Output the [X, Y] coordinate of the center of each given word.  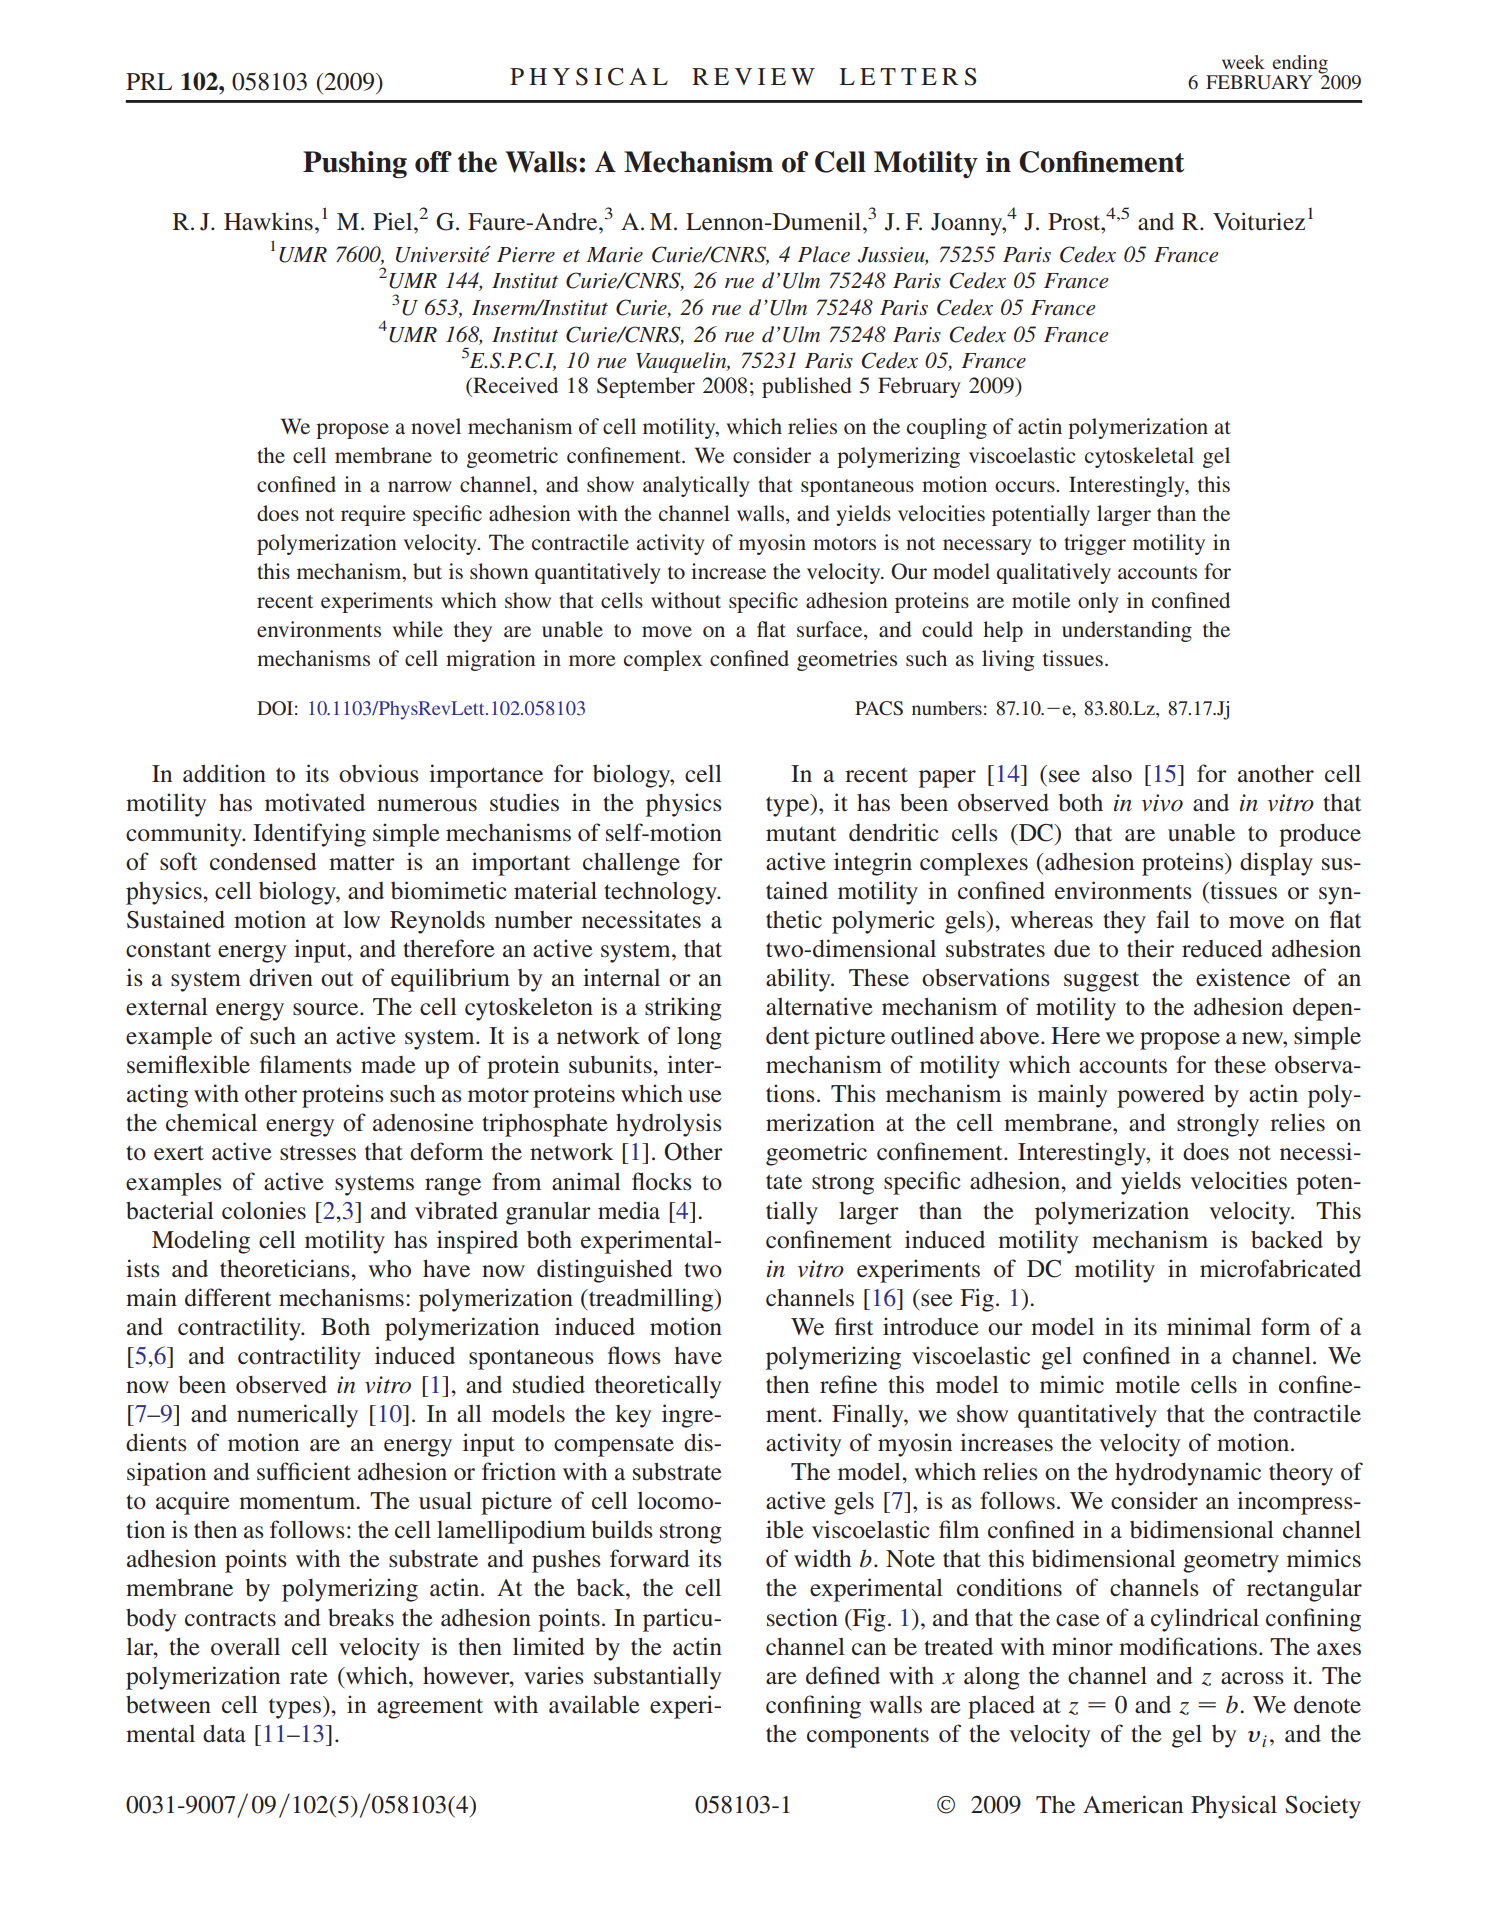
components [868, 1738]
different [228, 1297]
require [373, 515]
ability [799, 980]
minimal [1209, 1326]
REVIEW [753, 76]
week [1243, 62]
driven [281, 977]
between [168, 1704]
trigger [1095, 544]
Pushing [355, 165]
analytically [696, 486]
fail [1173, 919]
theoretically [658, 1387]
